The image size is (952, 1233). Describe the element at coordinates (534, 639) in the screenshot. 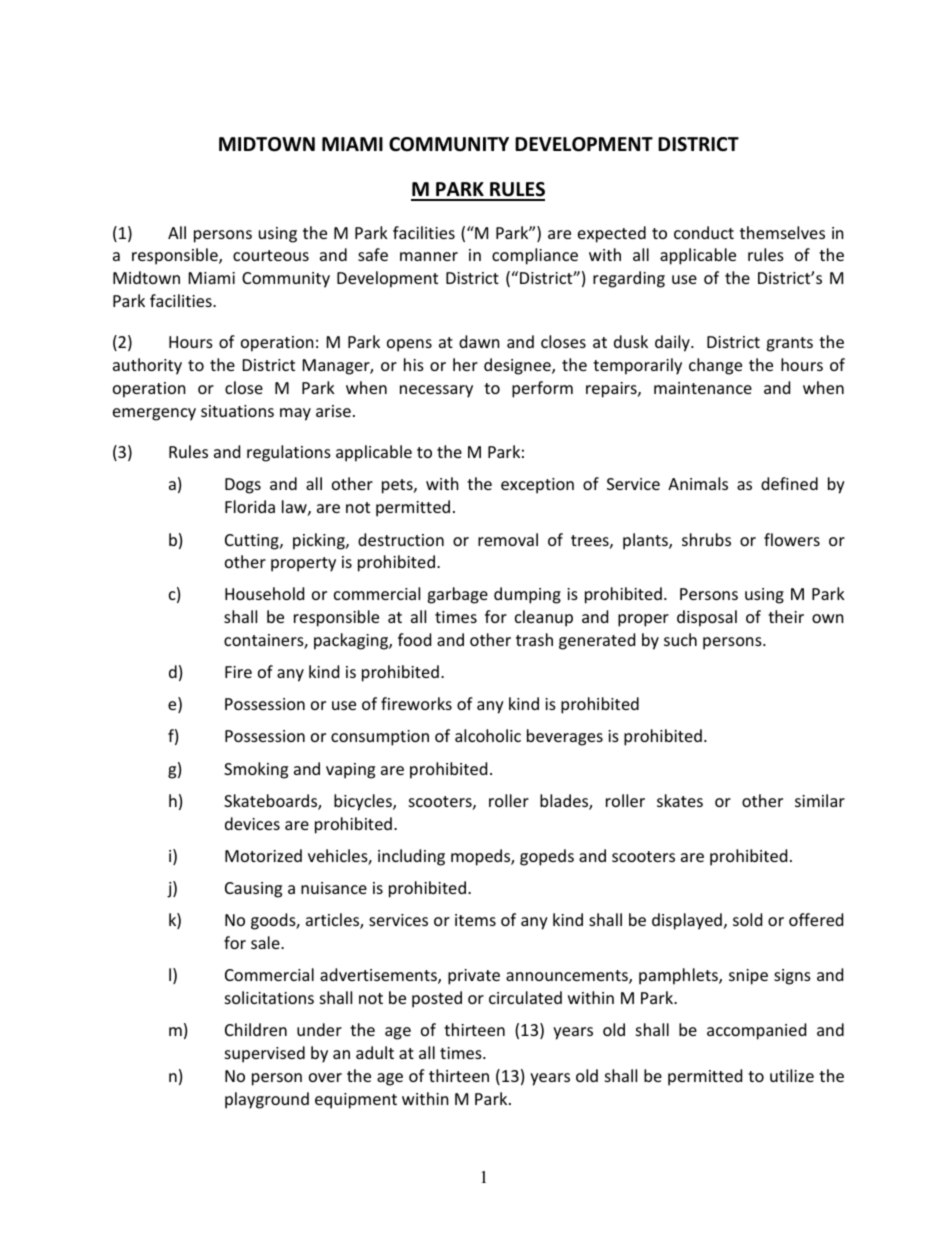

I see `trash` at that location.
